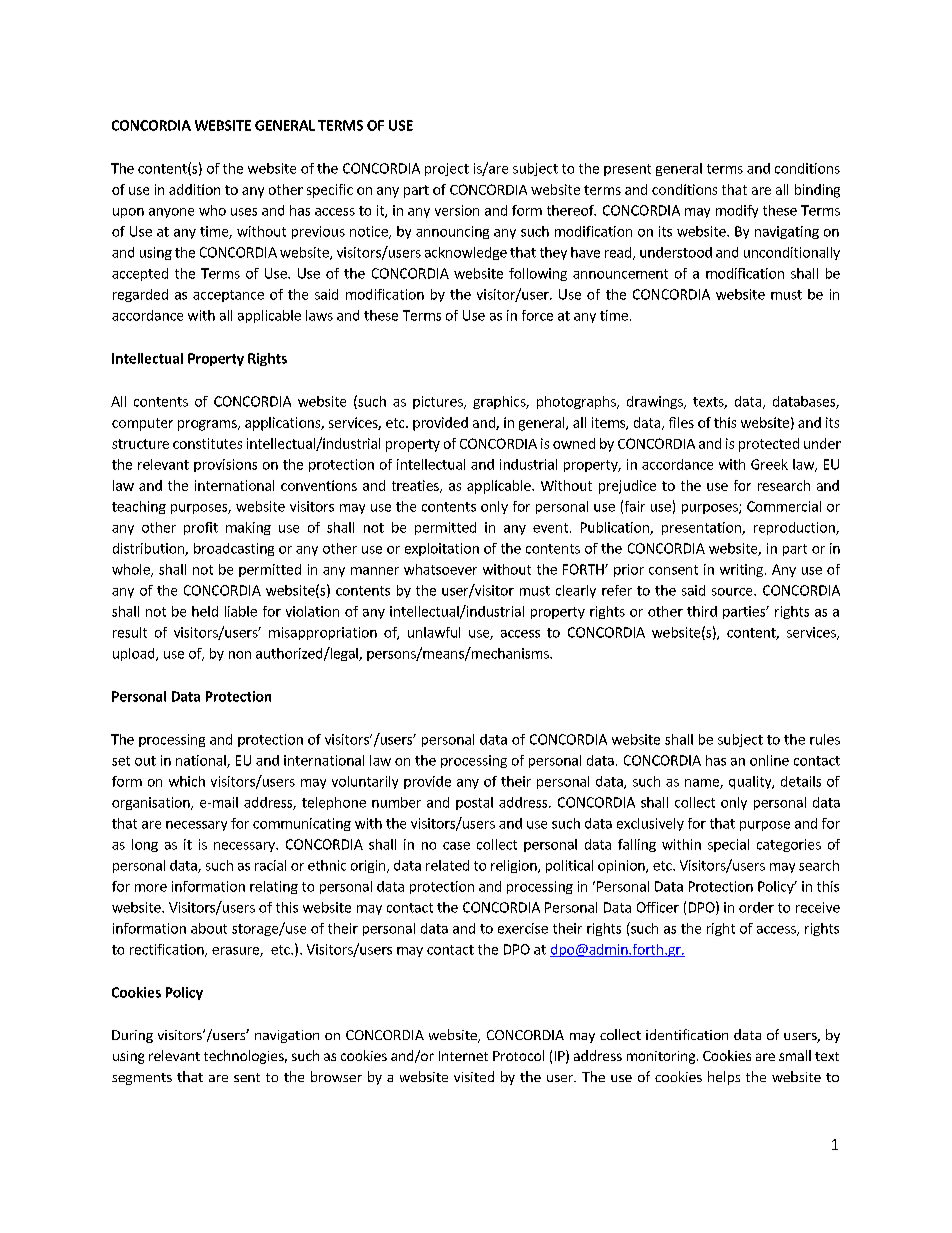 Image resolution: width=952 pixels, height=1233 pixels. What do you see at coordinates (142, 1079) in the page?
I see `segments` at bounding box center [142, 1079].
